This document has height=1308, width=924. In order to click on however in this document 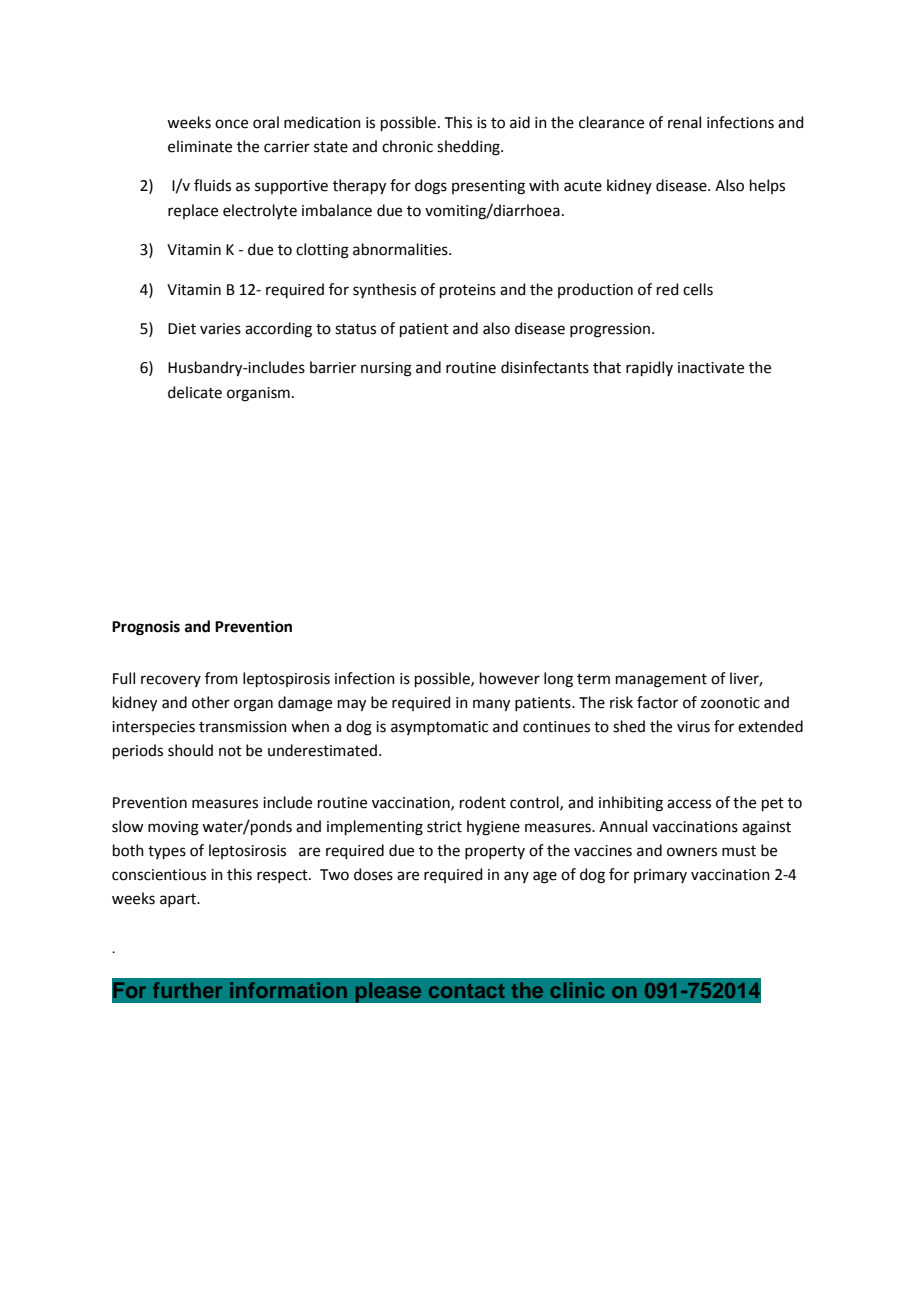, I will do `click(510, 678)`.
